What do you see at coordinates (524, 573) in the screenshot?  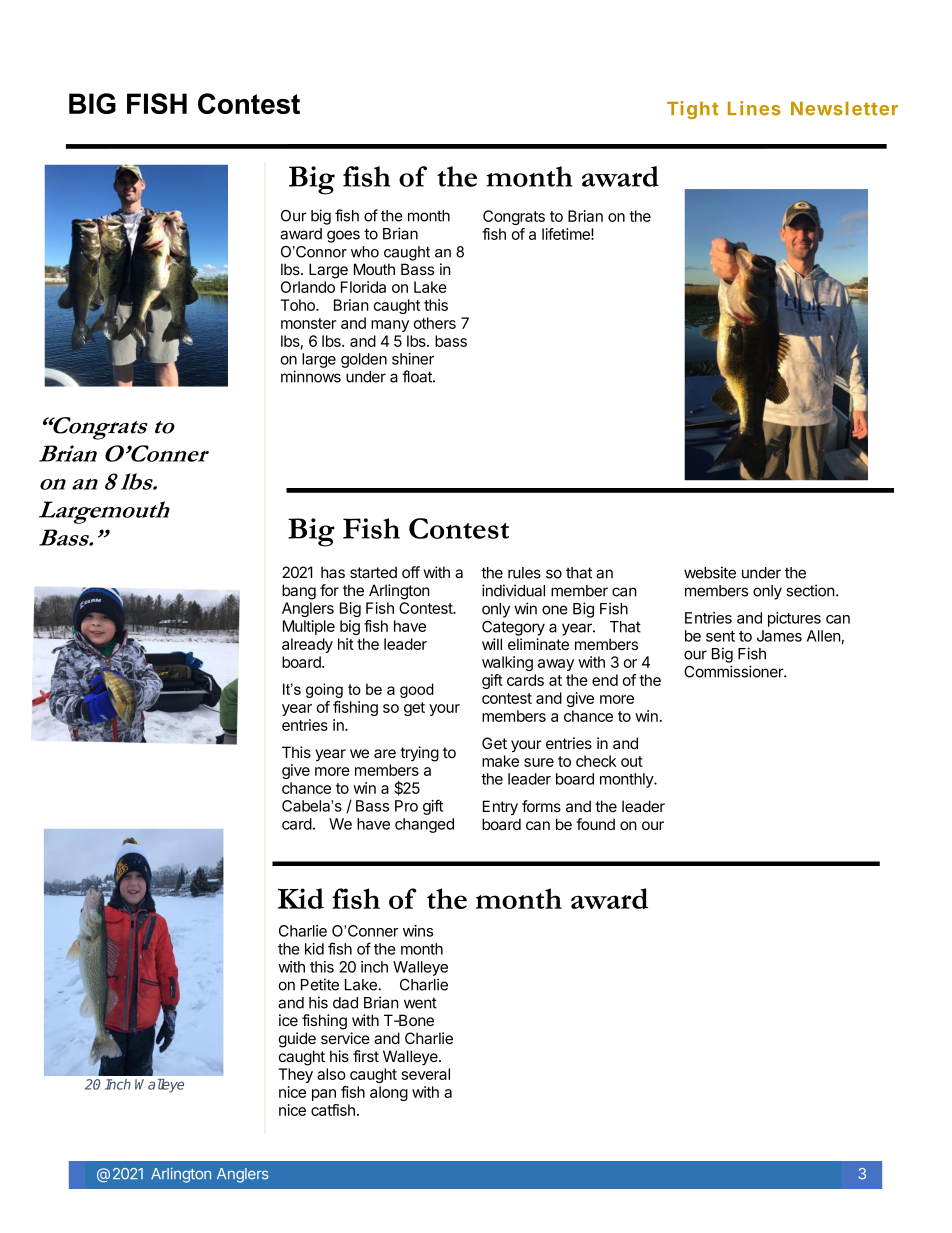 I see `rules` at bounding box center [524, 573].
